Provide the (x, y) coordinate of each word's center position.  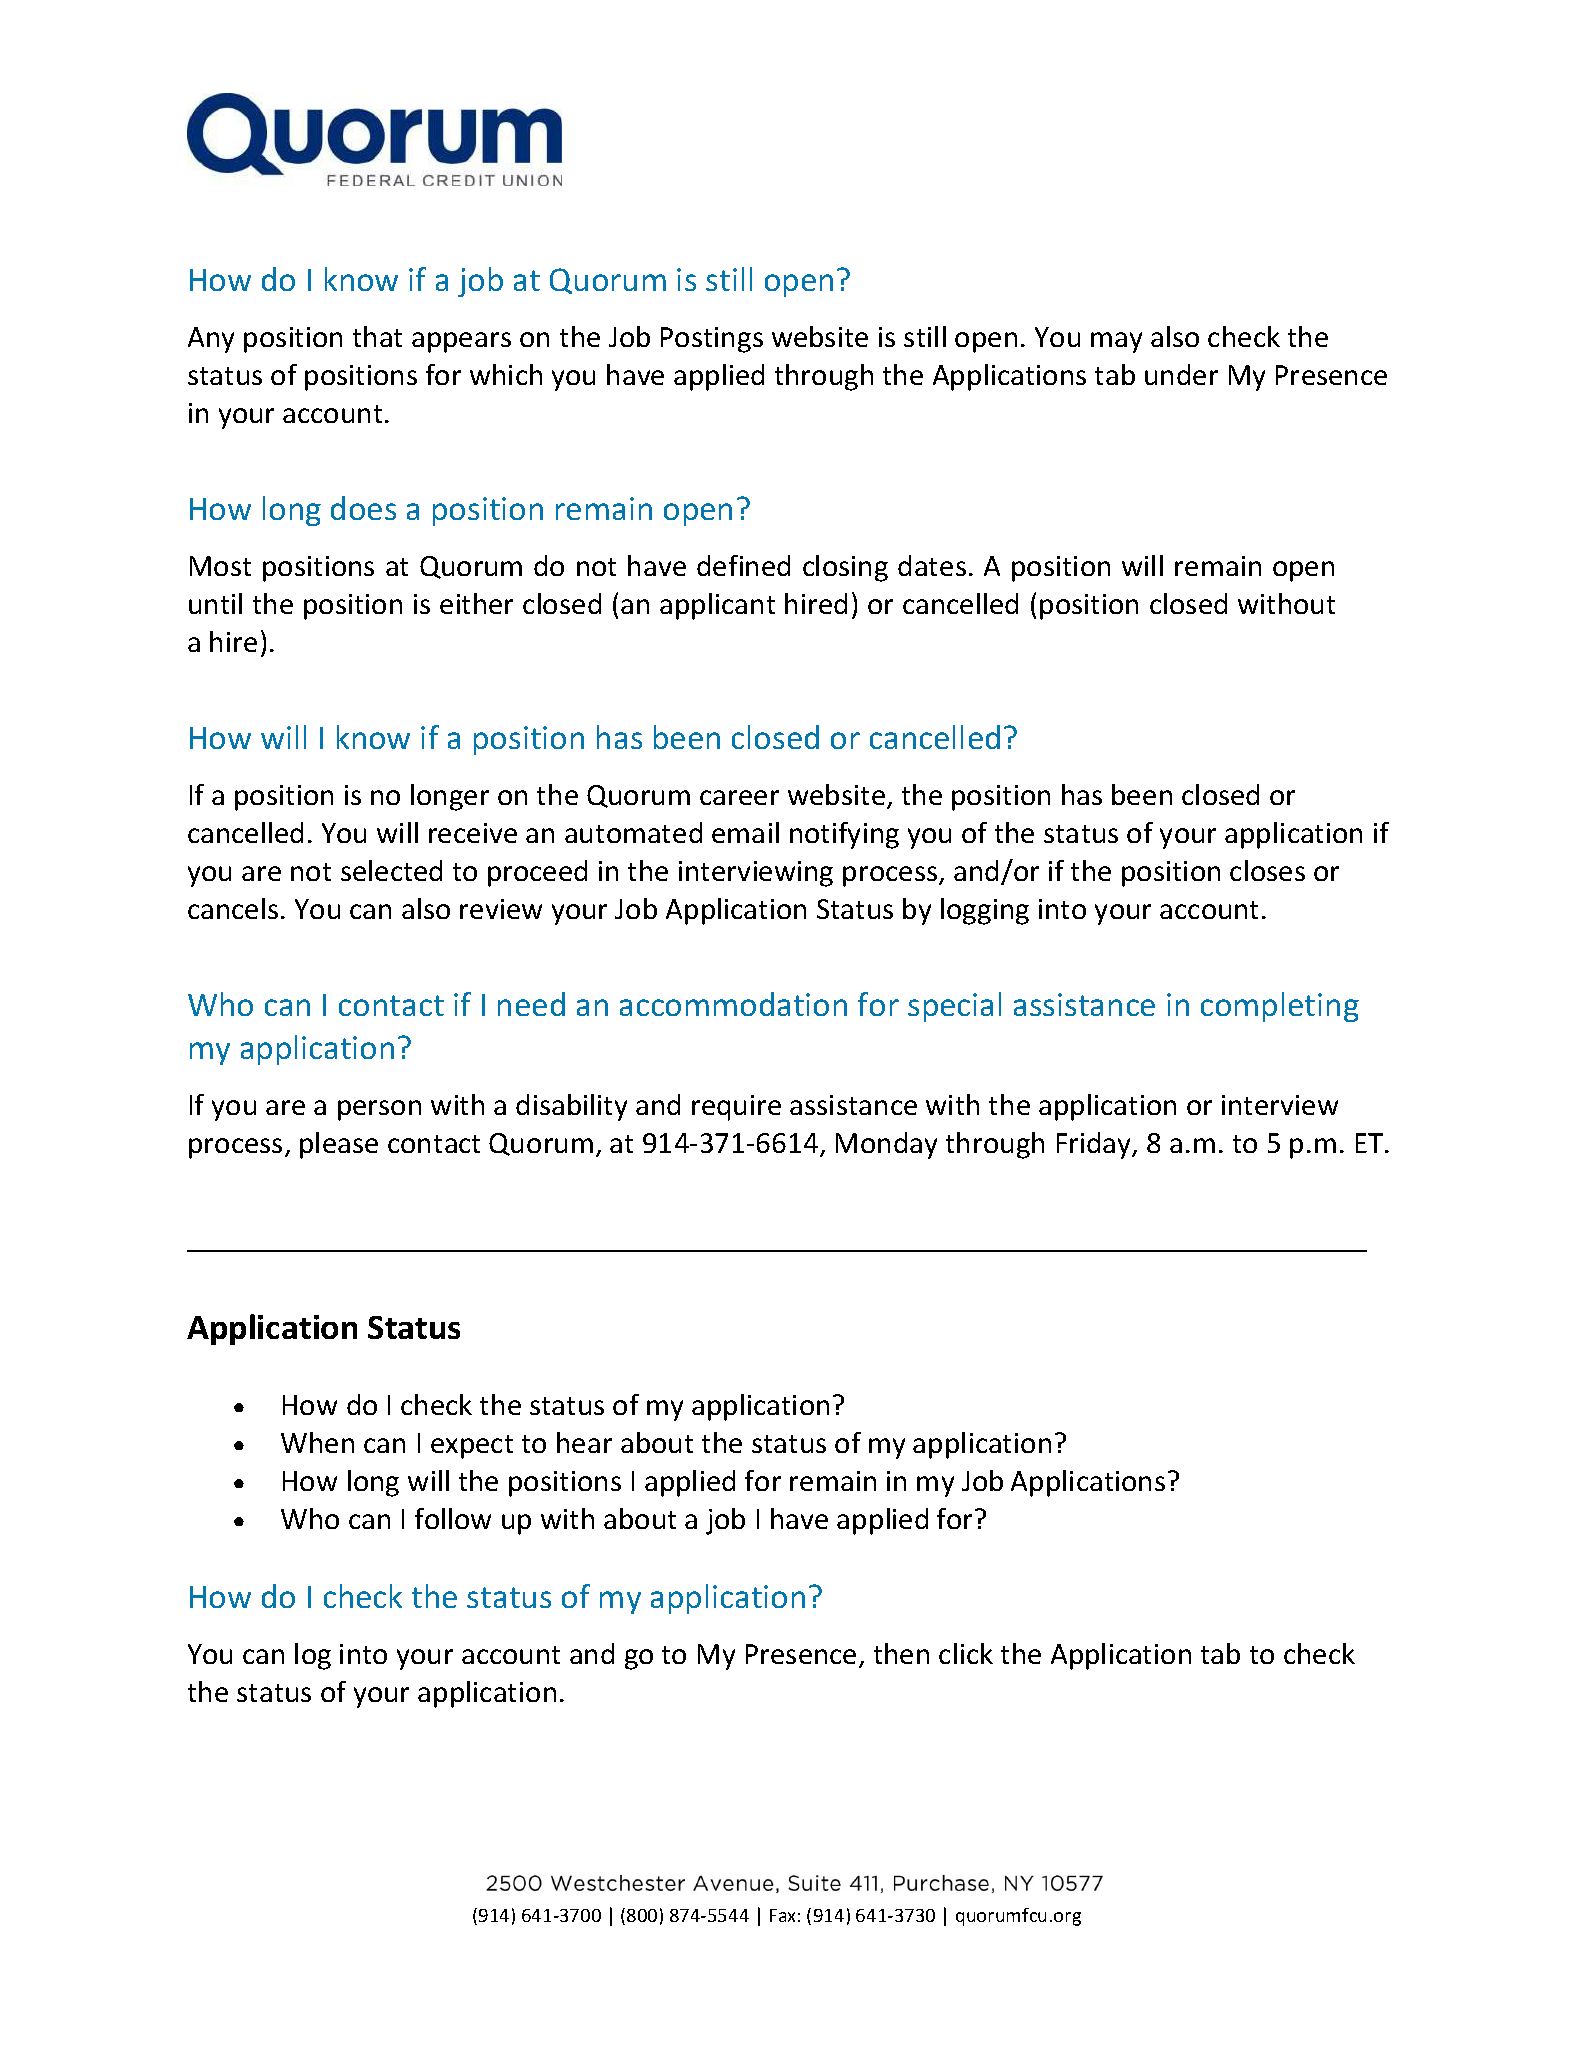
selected (391, 870)
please (339, 1145)
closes (1267, 870)
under (1181, 374)
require (736, 1108)
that (377, 336)
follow (453, 1518)
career (739, 797)
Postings (712, 340)
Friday (1095, 1145)
